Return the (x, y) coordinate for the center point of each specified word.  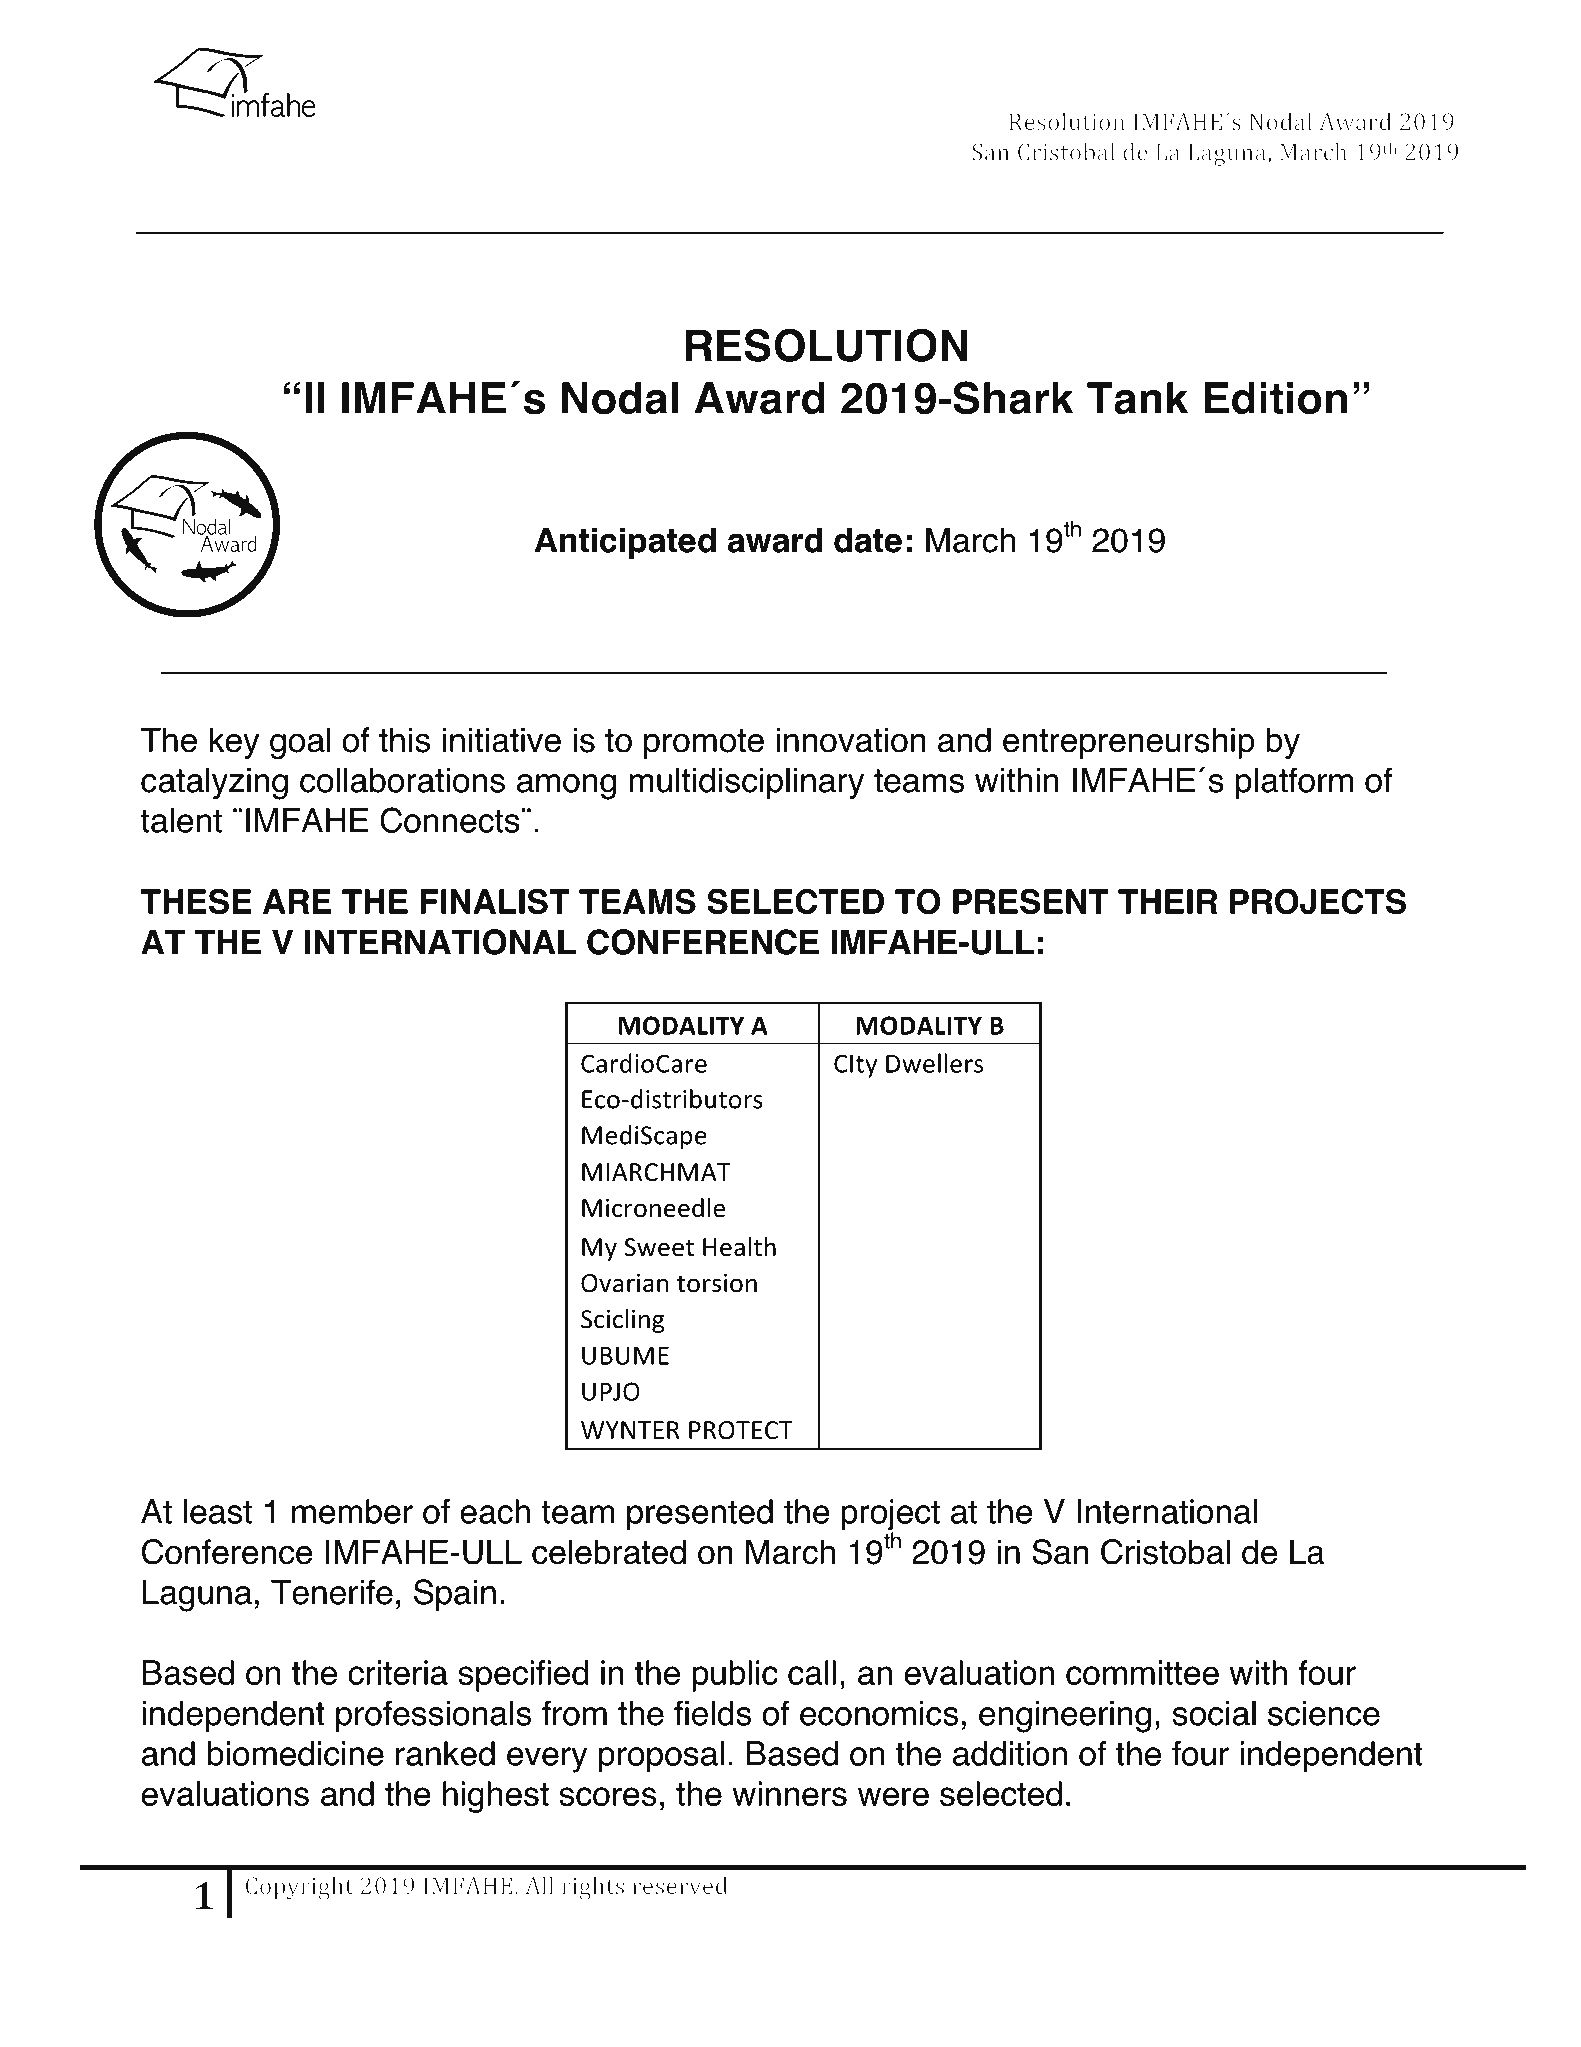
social (1214, 1713)
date (868, 540)
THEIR (1167, 901)
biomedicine (296, 1753)
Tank (1137, 398)
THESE (196, 901)
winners (789, 1794)
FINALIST (495, 901)
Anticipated (625, 543)
